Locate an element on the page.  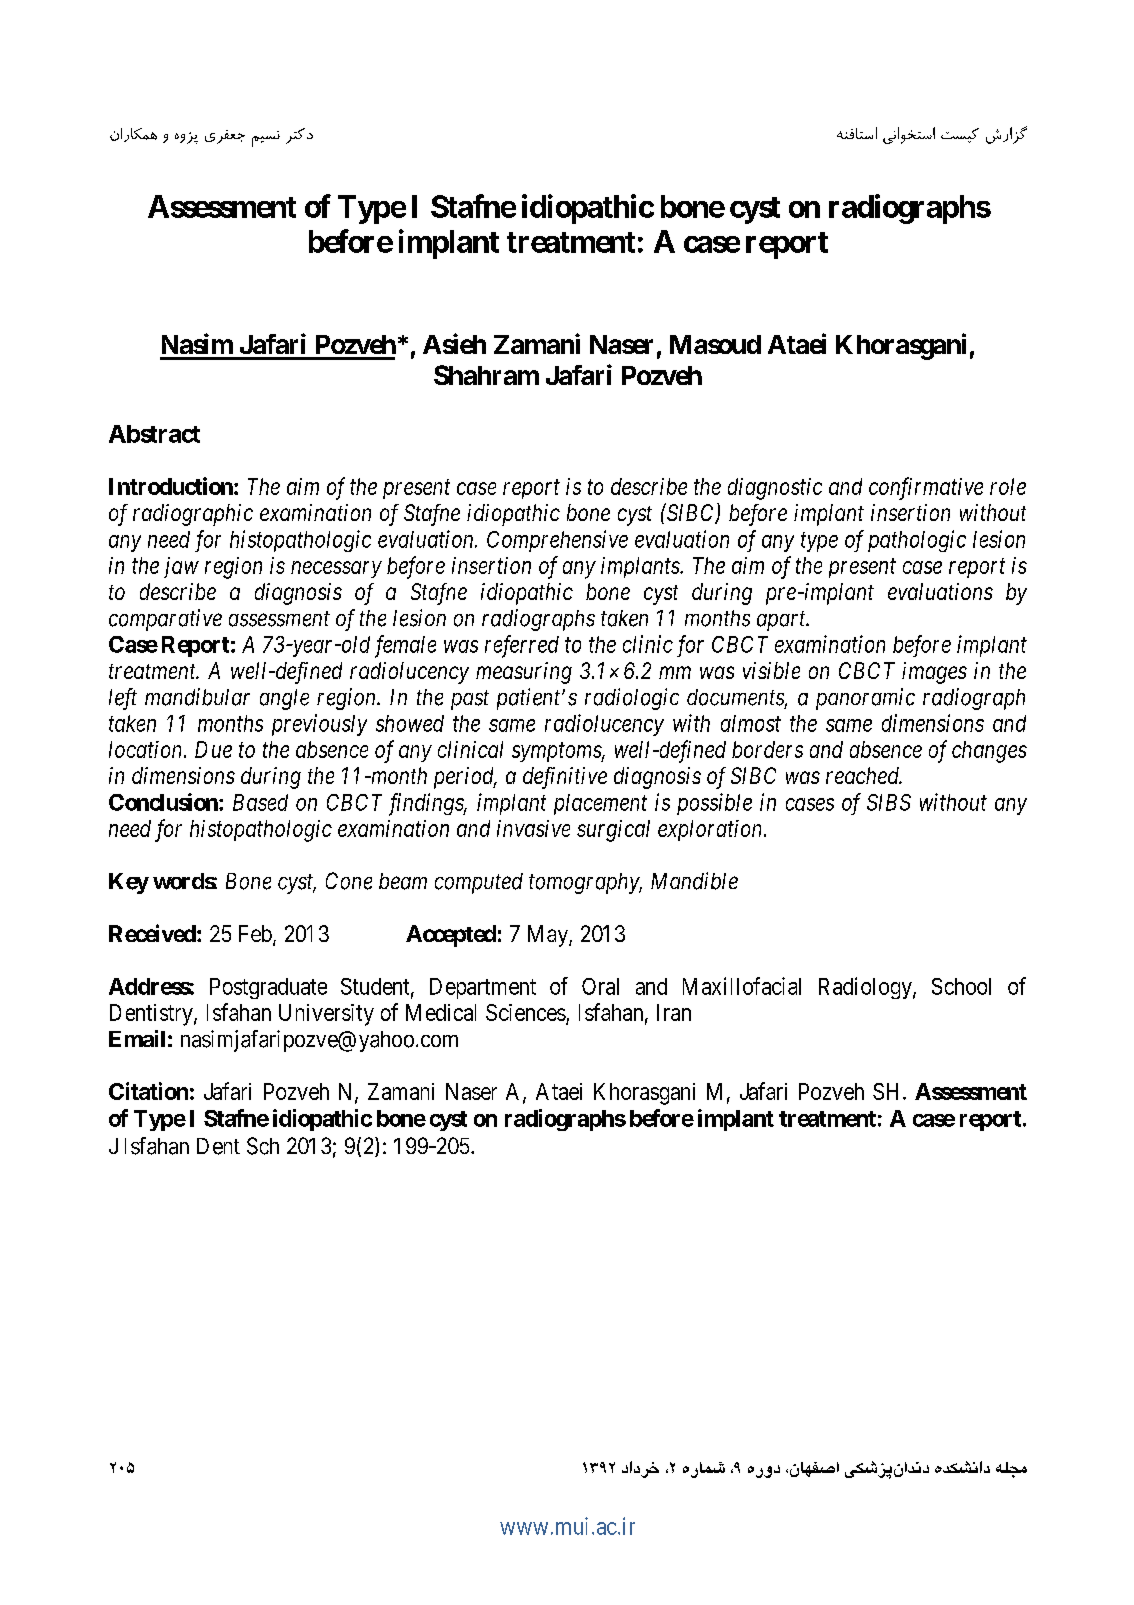
School is located at coordinates (961, 986).
